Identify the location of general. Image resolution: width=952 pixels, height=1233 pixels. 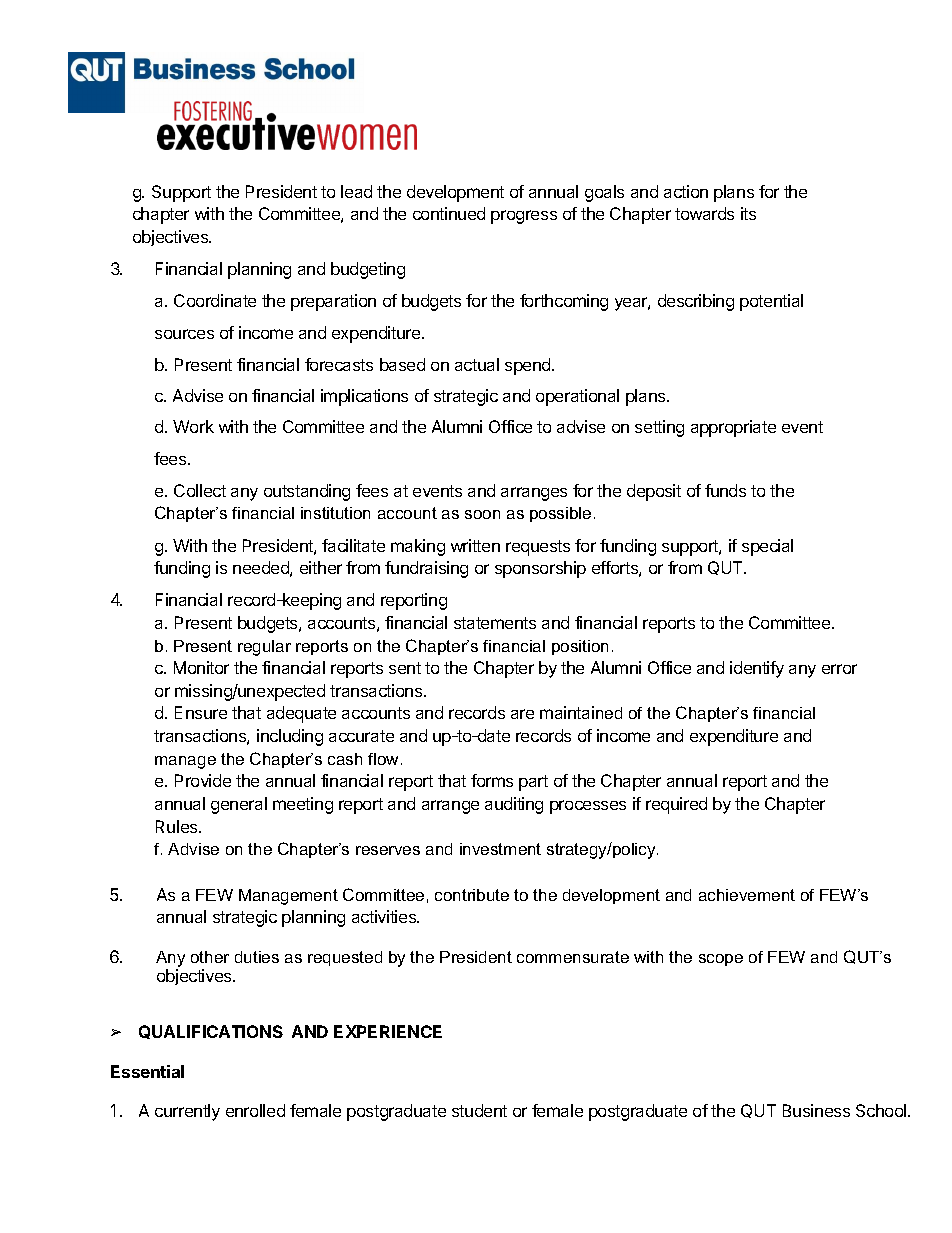
(239, 805).
